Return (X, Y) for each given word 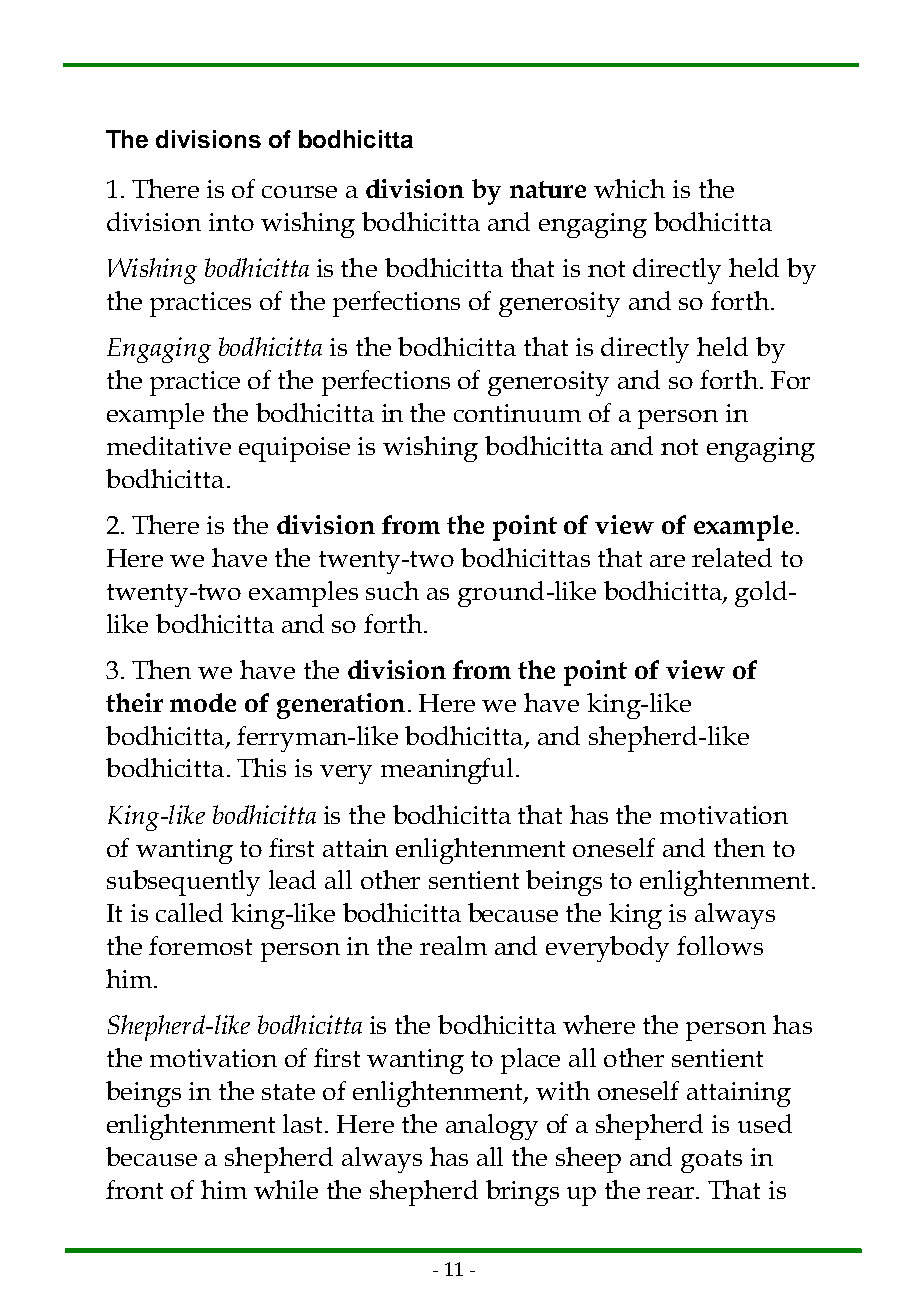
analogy (492, 1127)
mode (203, 702)
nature (548, 189)
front (134, 1189)
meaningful (447, 771)
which (629, 188)
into (231, 222)
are (667, 561)
